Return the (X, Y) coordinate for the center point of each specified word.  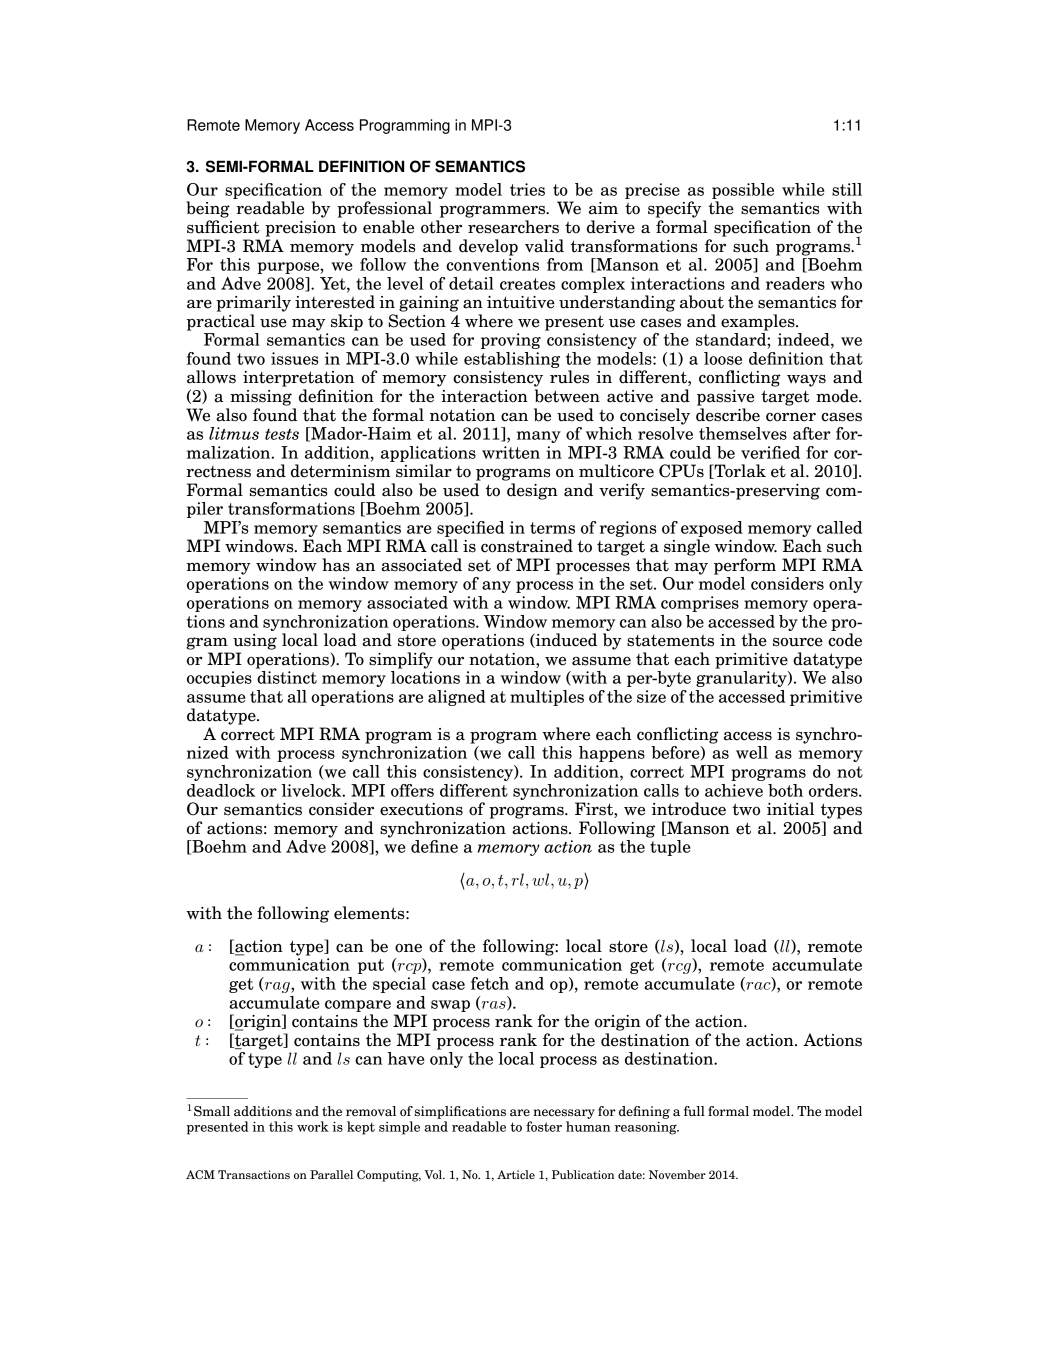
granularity (742, 679)
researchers (513, 227)
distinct (287, 677)
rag (277, 987)
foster (544, 1126)
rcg (679, 968)
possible (743, 191)
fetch (490, 983)
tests (282, 434)
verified (770, 452)
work (313, 1126)
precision (300, 229)
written (511, 452)
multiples (547, 698)
